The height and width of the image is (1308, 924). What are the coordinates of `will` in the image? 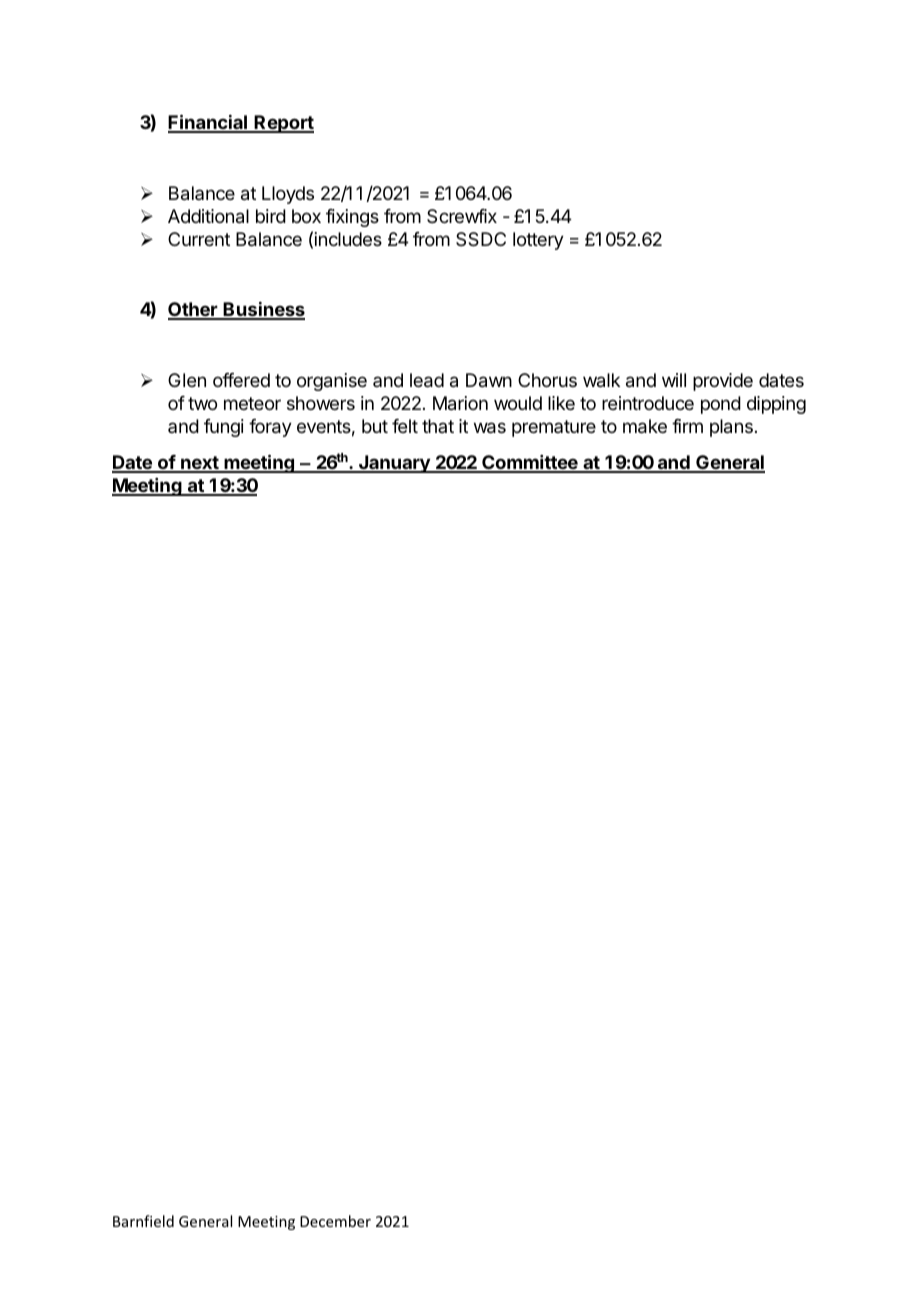 It's located at (674, 380).
